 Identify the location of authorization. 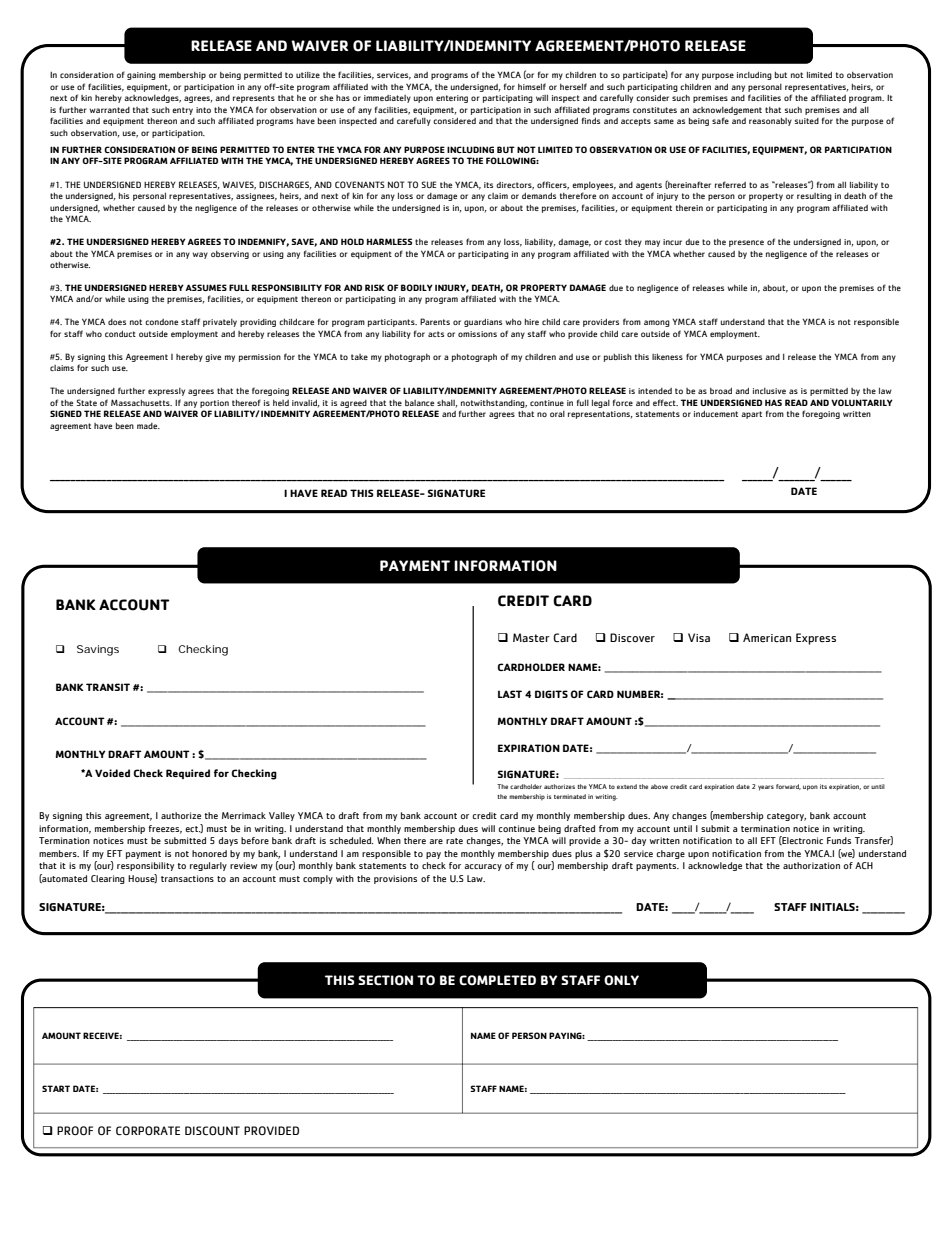
(811, 865).
